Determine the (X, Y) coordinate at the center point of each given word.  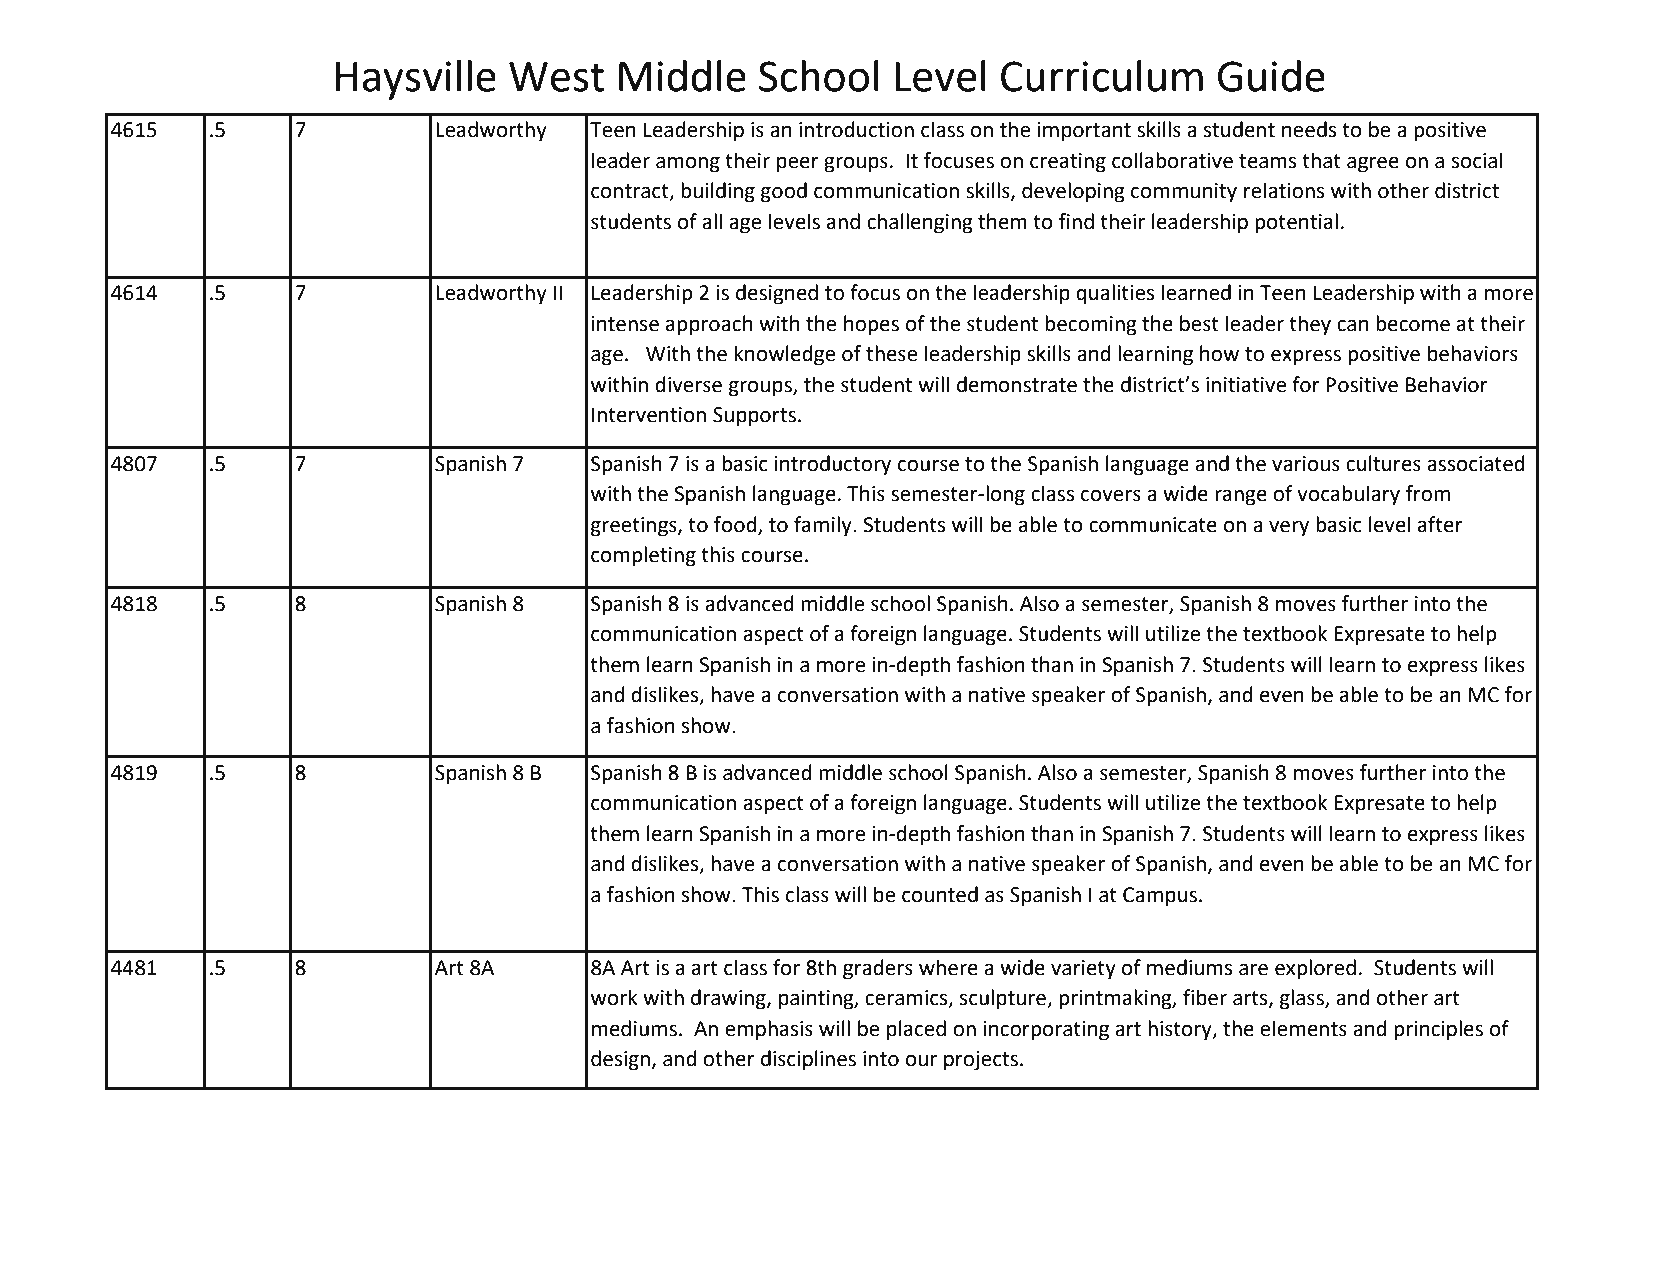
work (614, 997)
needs (1309, 129)
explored (1315, 969)
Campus (1160, 897)
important (1084, 132)
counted (940, 894)
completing (643, 556)
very (1289, 528)
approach (709, 325)
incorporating (1046, 1031)
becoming (1091, 325)
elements (1303, 1028)
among (688, 164)
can (1353, 325)
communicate (1153, 525)
